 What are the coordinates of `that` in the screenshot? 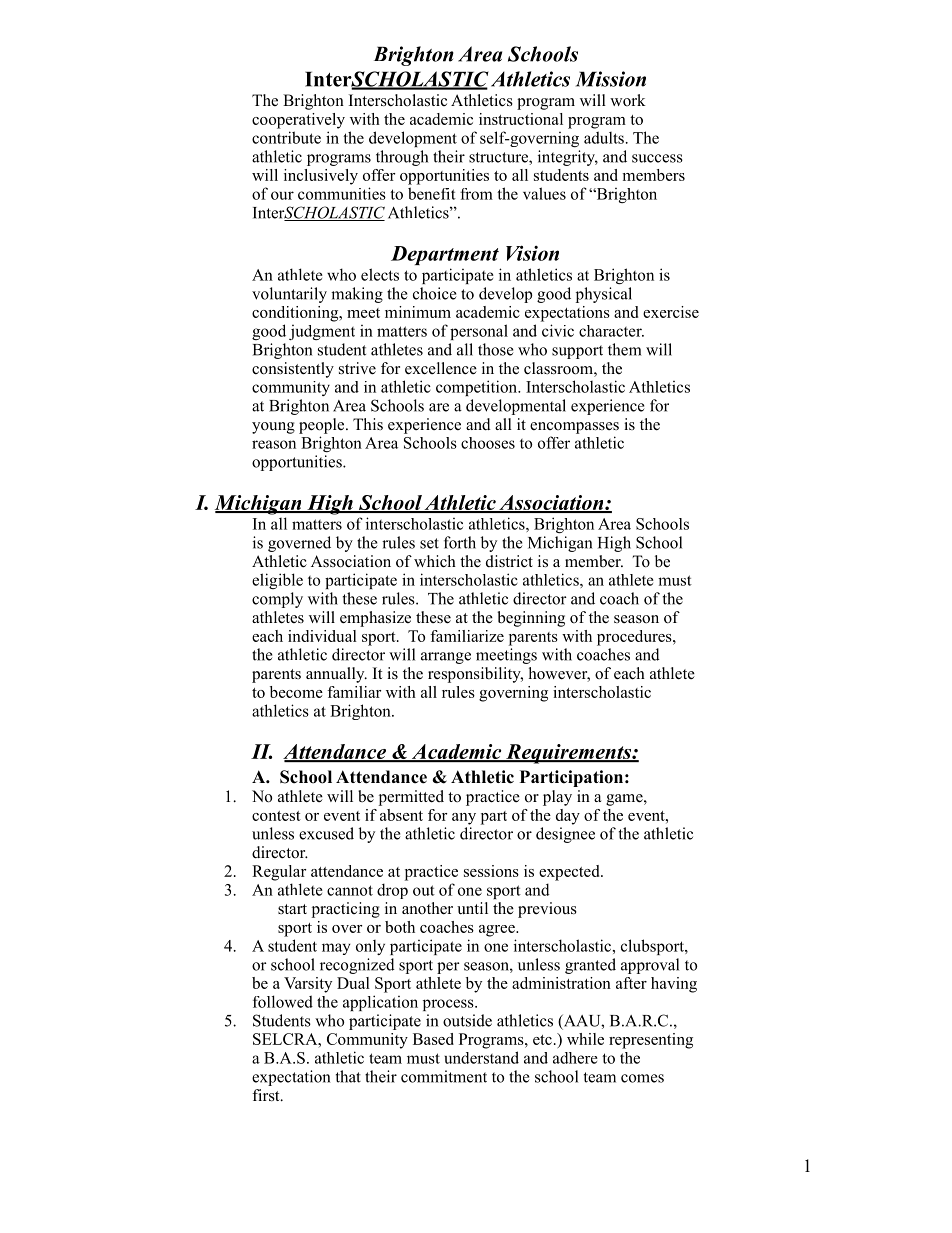 It's located at (348, 1076).
